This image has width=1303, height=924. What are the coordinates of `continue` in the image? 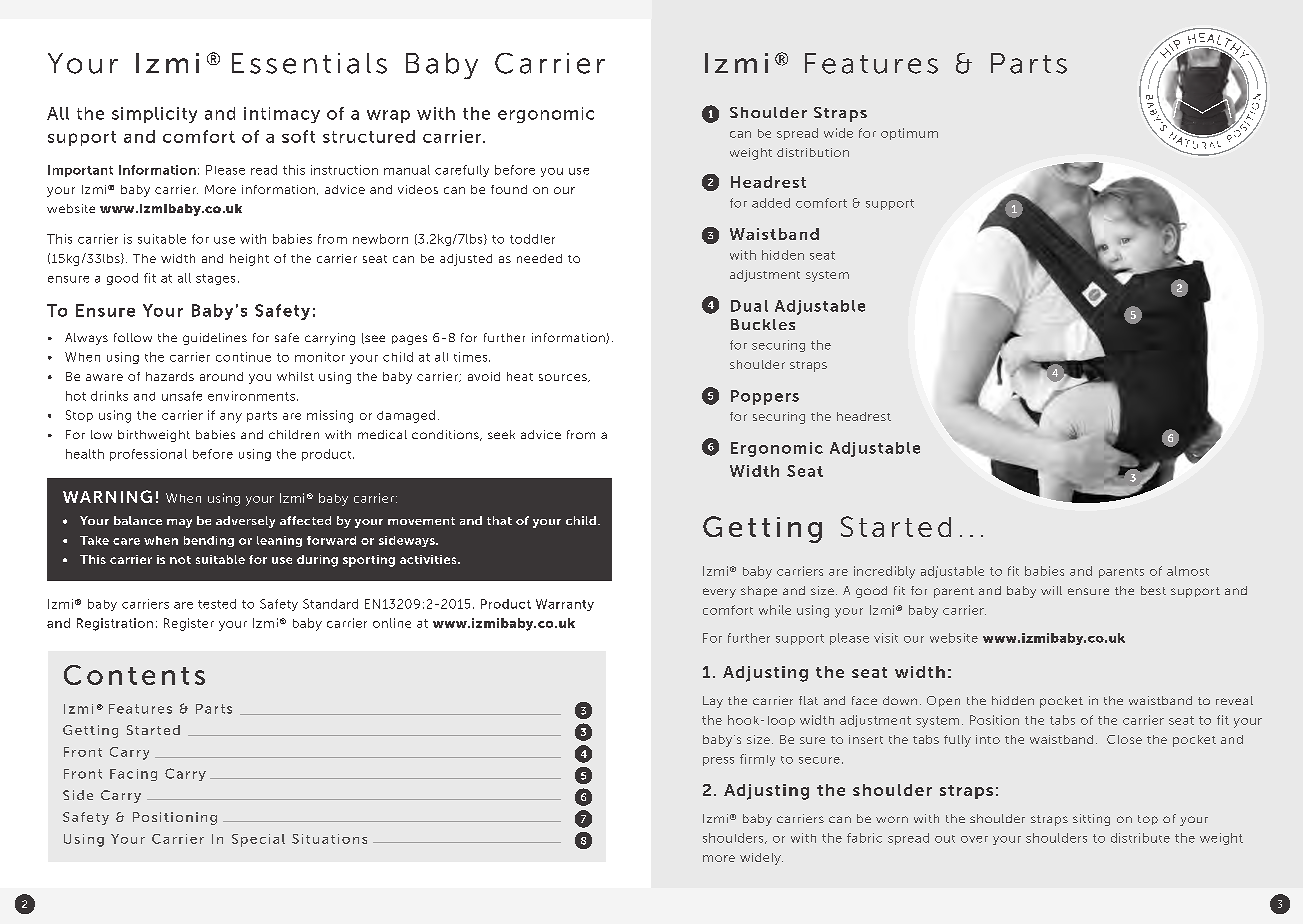 It's located at (243, 357).
